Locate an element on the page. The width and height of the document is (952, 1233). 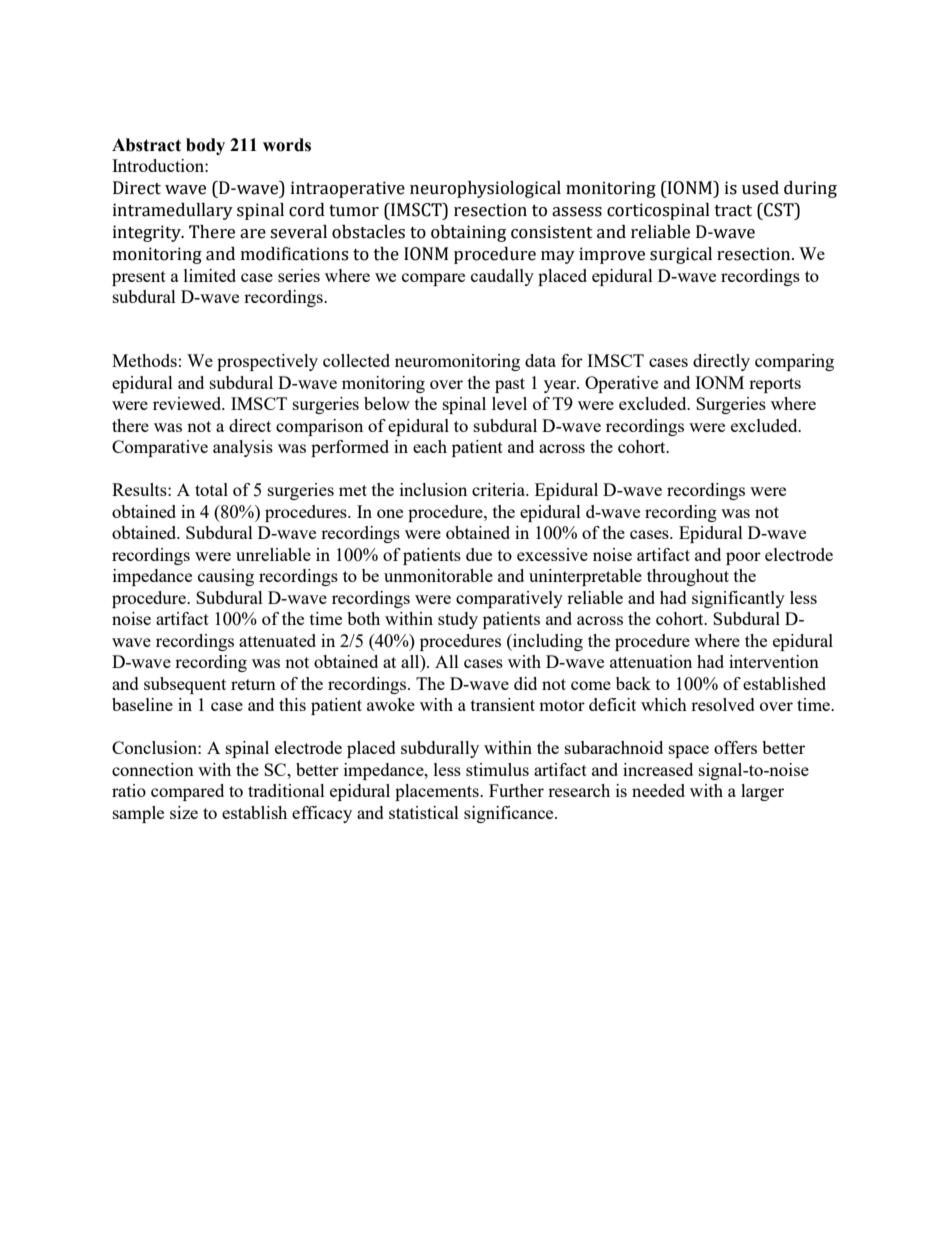
criteria is located at coordinates (500, 489).
